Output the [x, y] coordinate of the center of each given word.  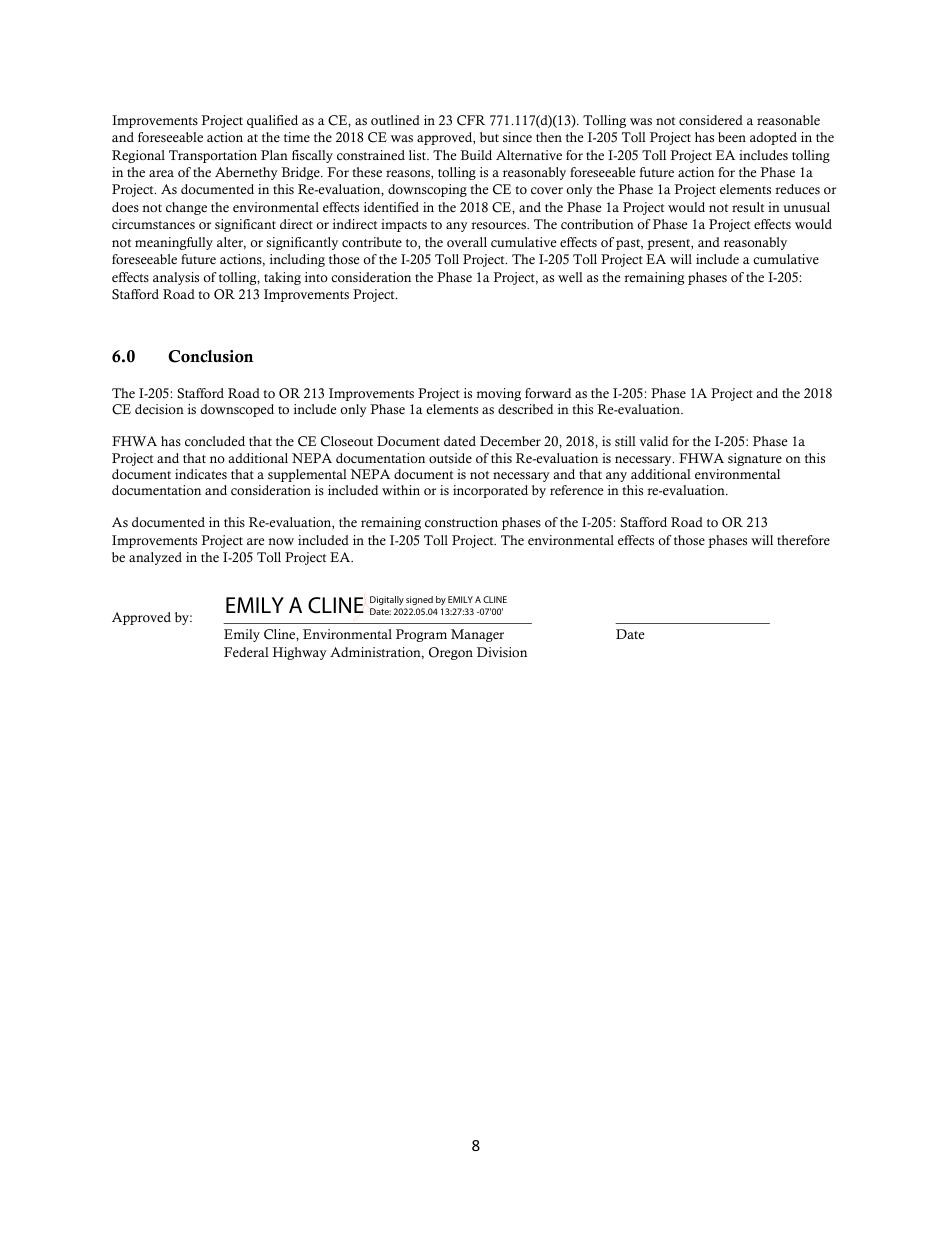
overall [467, 242]
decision [159, 409]
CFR [471, 120]
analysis [176, 278]
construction [461, 522]
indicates [201, 474]
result [748, 207]
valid [654, 441]
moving [498, 394]
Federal [246, 652]
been [732, 137]
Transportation [213, 156]
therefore [803, 540]
